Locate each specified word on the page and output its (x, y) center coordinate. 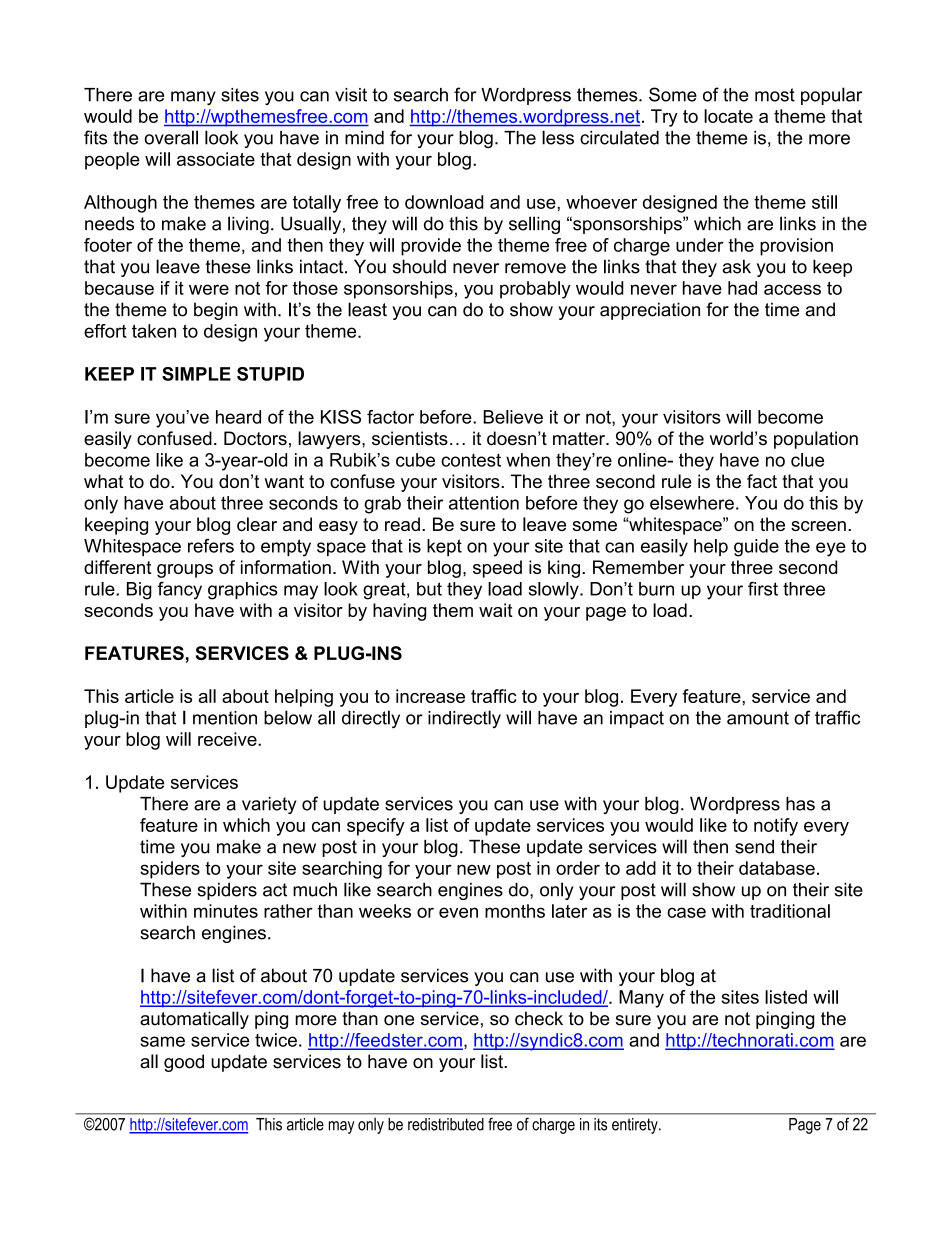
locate (728, 116)
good (184, 1063)
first (763, 588)
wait (496, 610)
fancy (180, 591)
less (558, 137)
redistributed (446, 1124)
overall (171, 137)
